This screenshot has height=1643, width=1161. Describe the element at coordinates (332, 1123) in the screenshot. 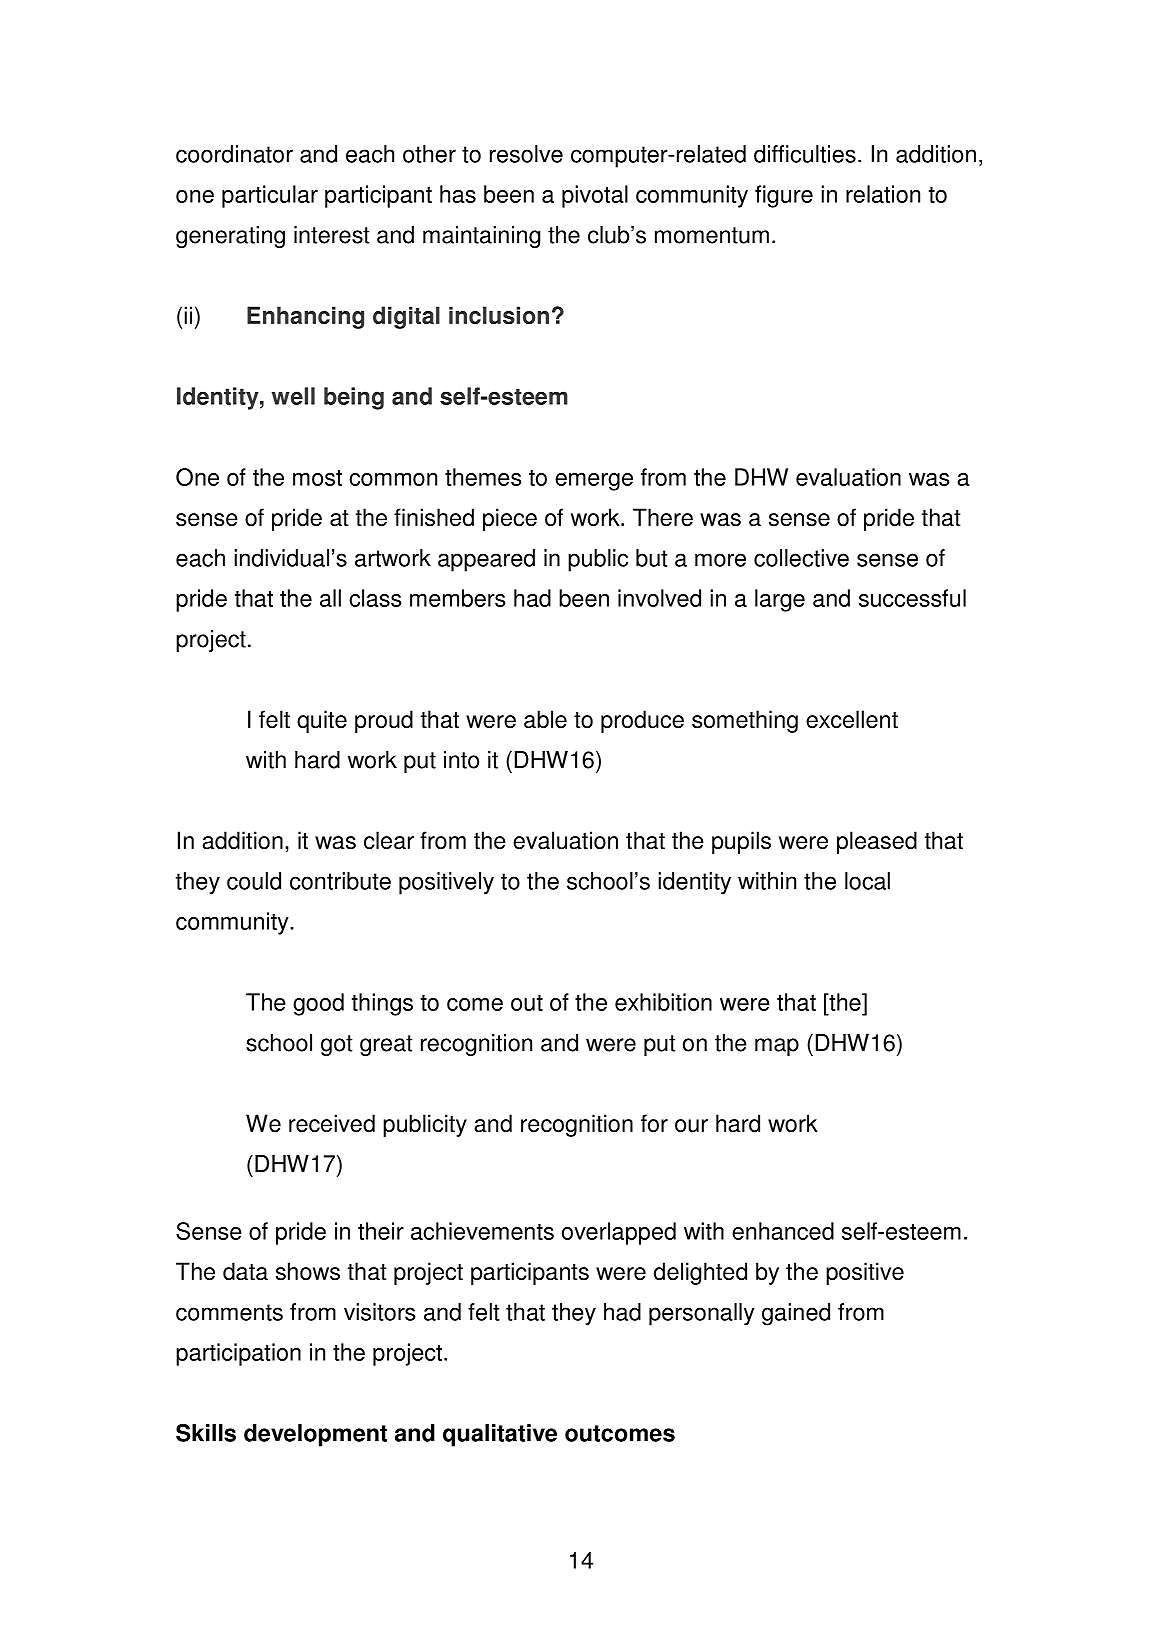

I see `received` at that location.
